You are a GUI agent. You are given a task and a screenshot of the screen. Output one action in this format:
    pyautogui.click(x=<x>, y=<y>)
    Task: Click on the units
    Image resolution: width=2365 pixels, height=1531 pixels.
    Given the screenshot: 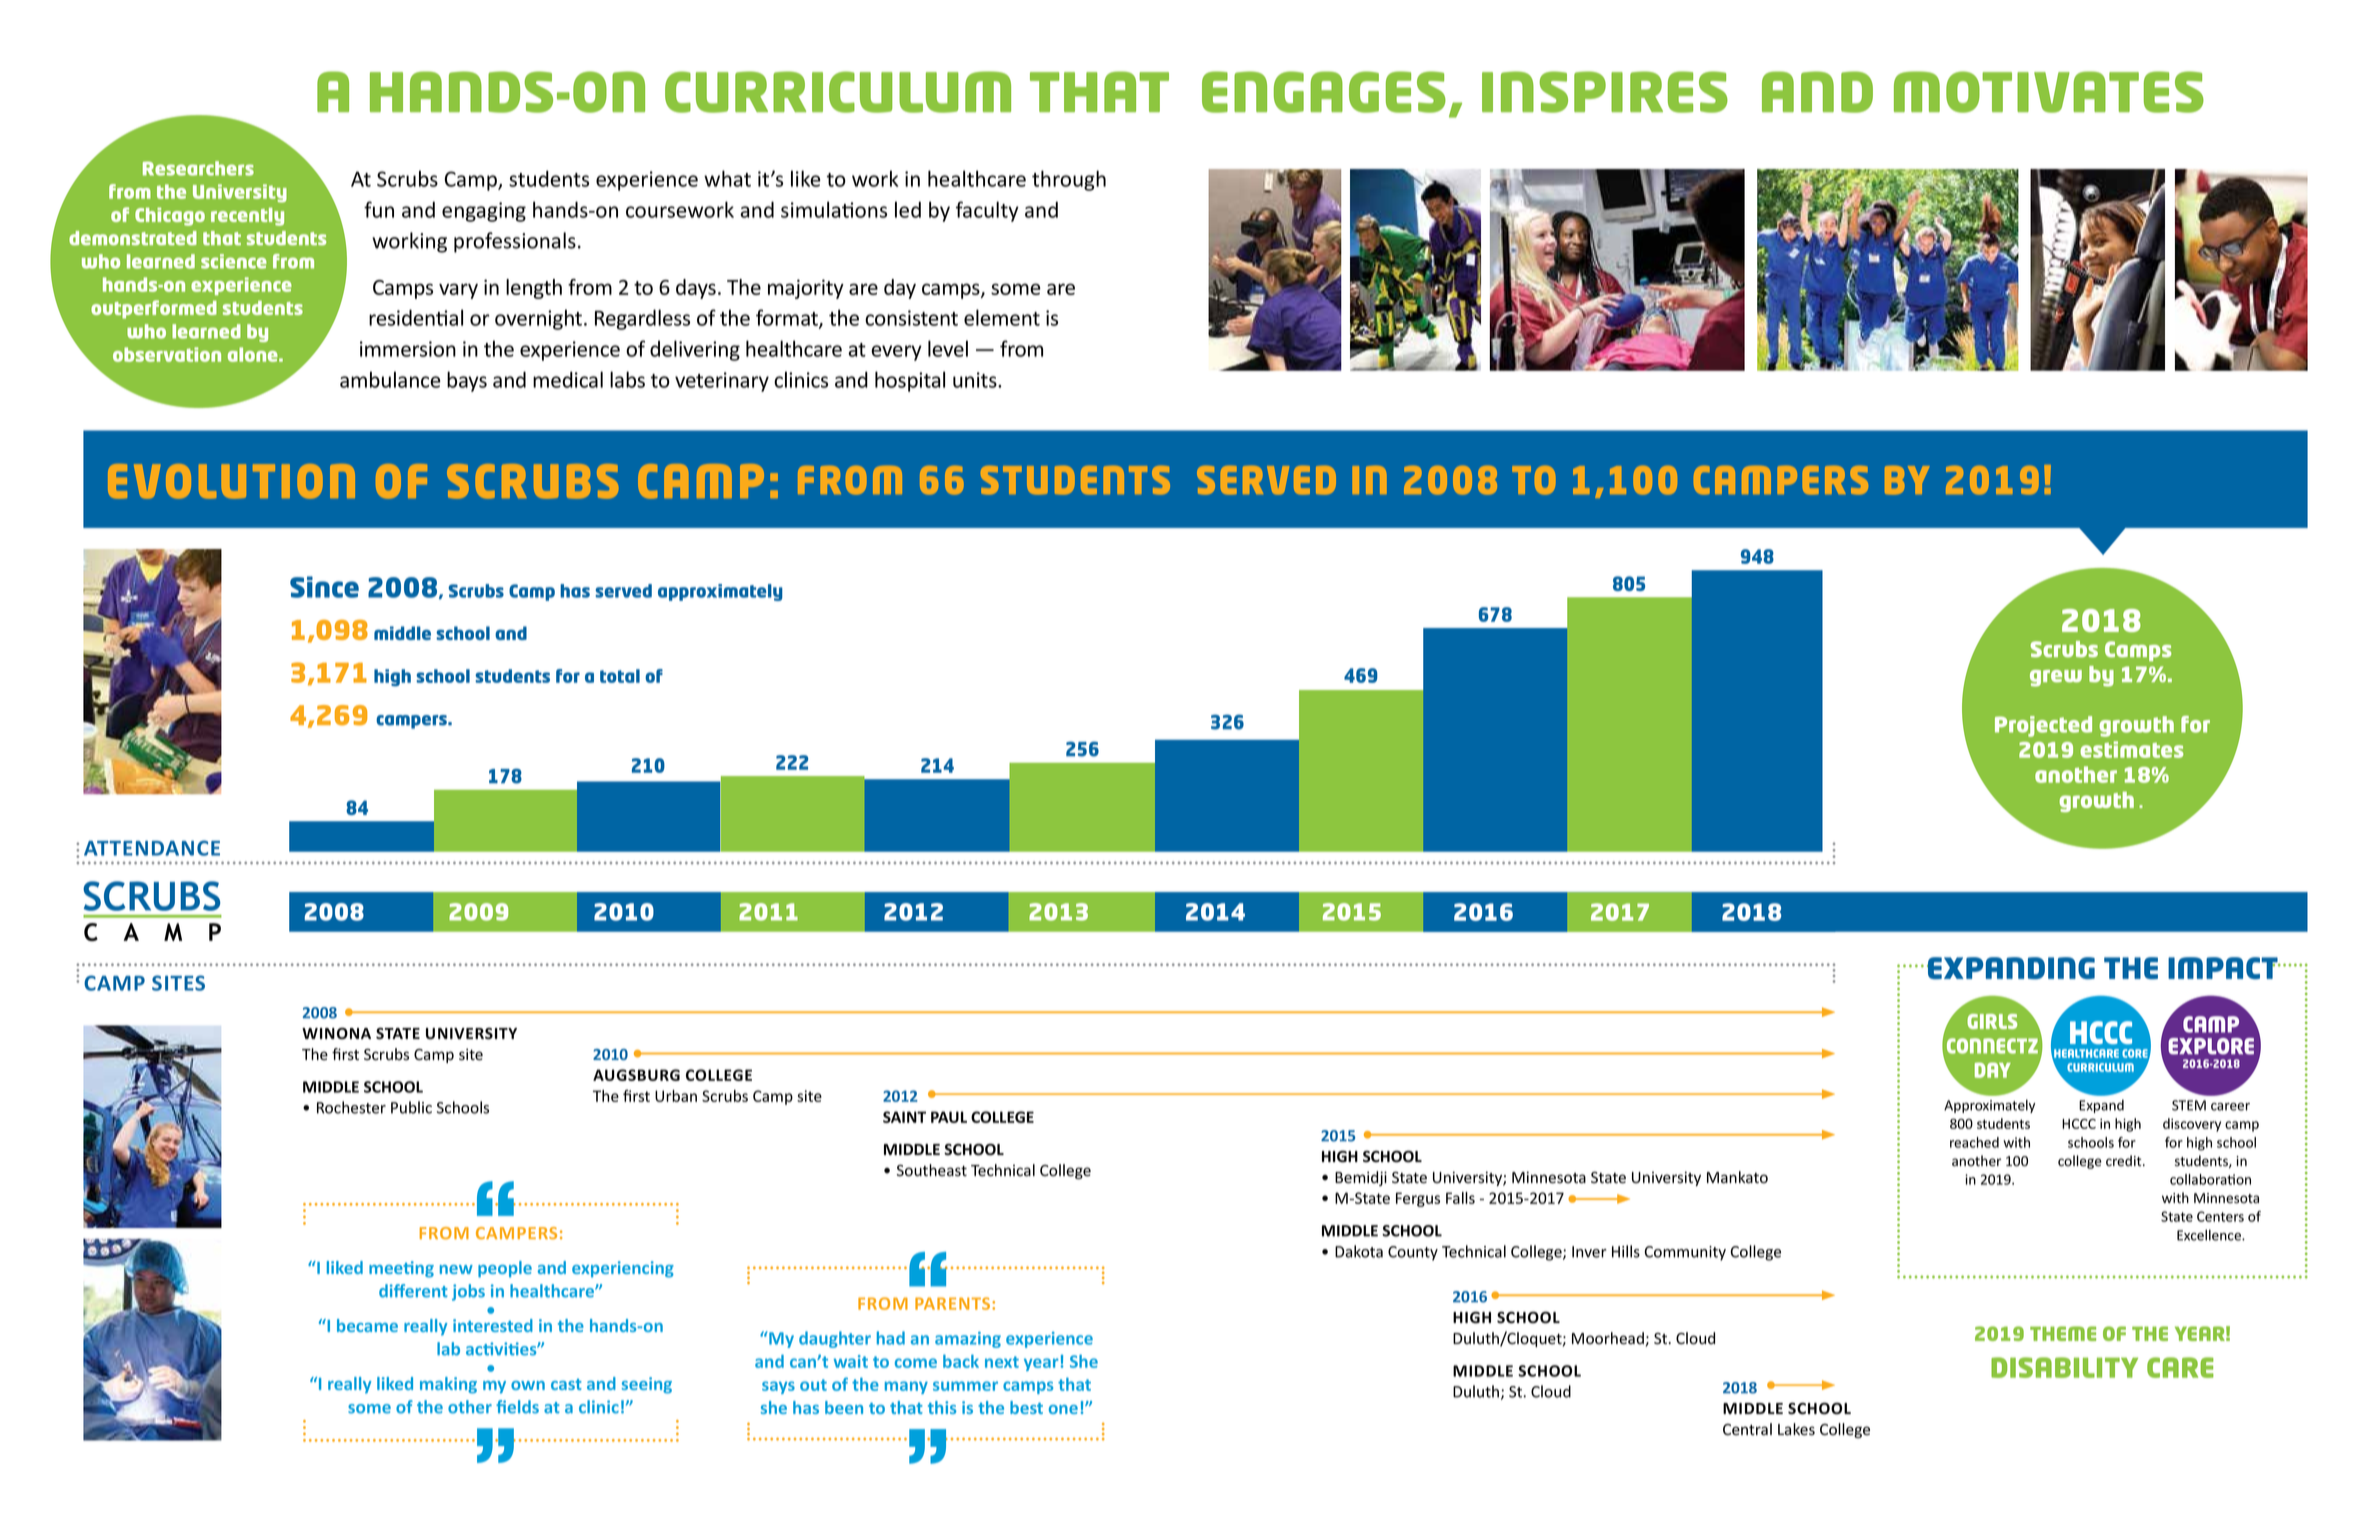 What is the action you would take?
    pyautogui.click(x=976, y=380)
